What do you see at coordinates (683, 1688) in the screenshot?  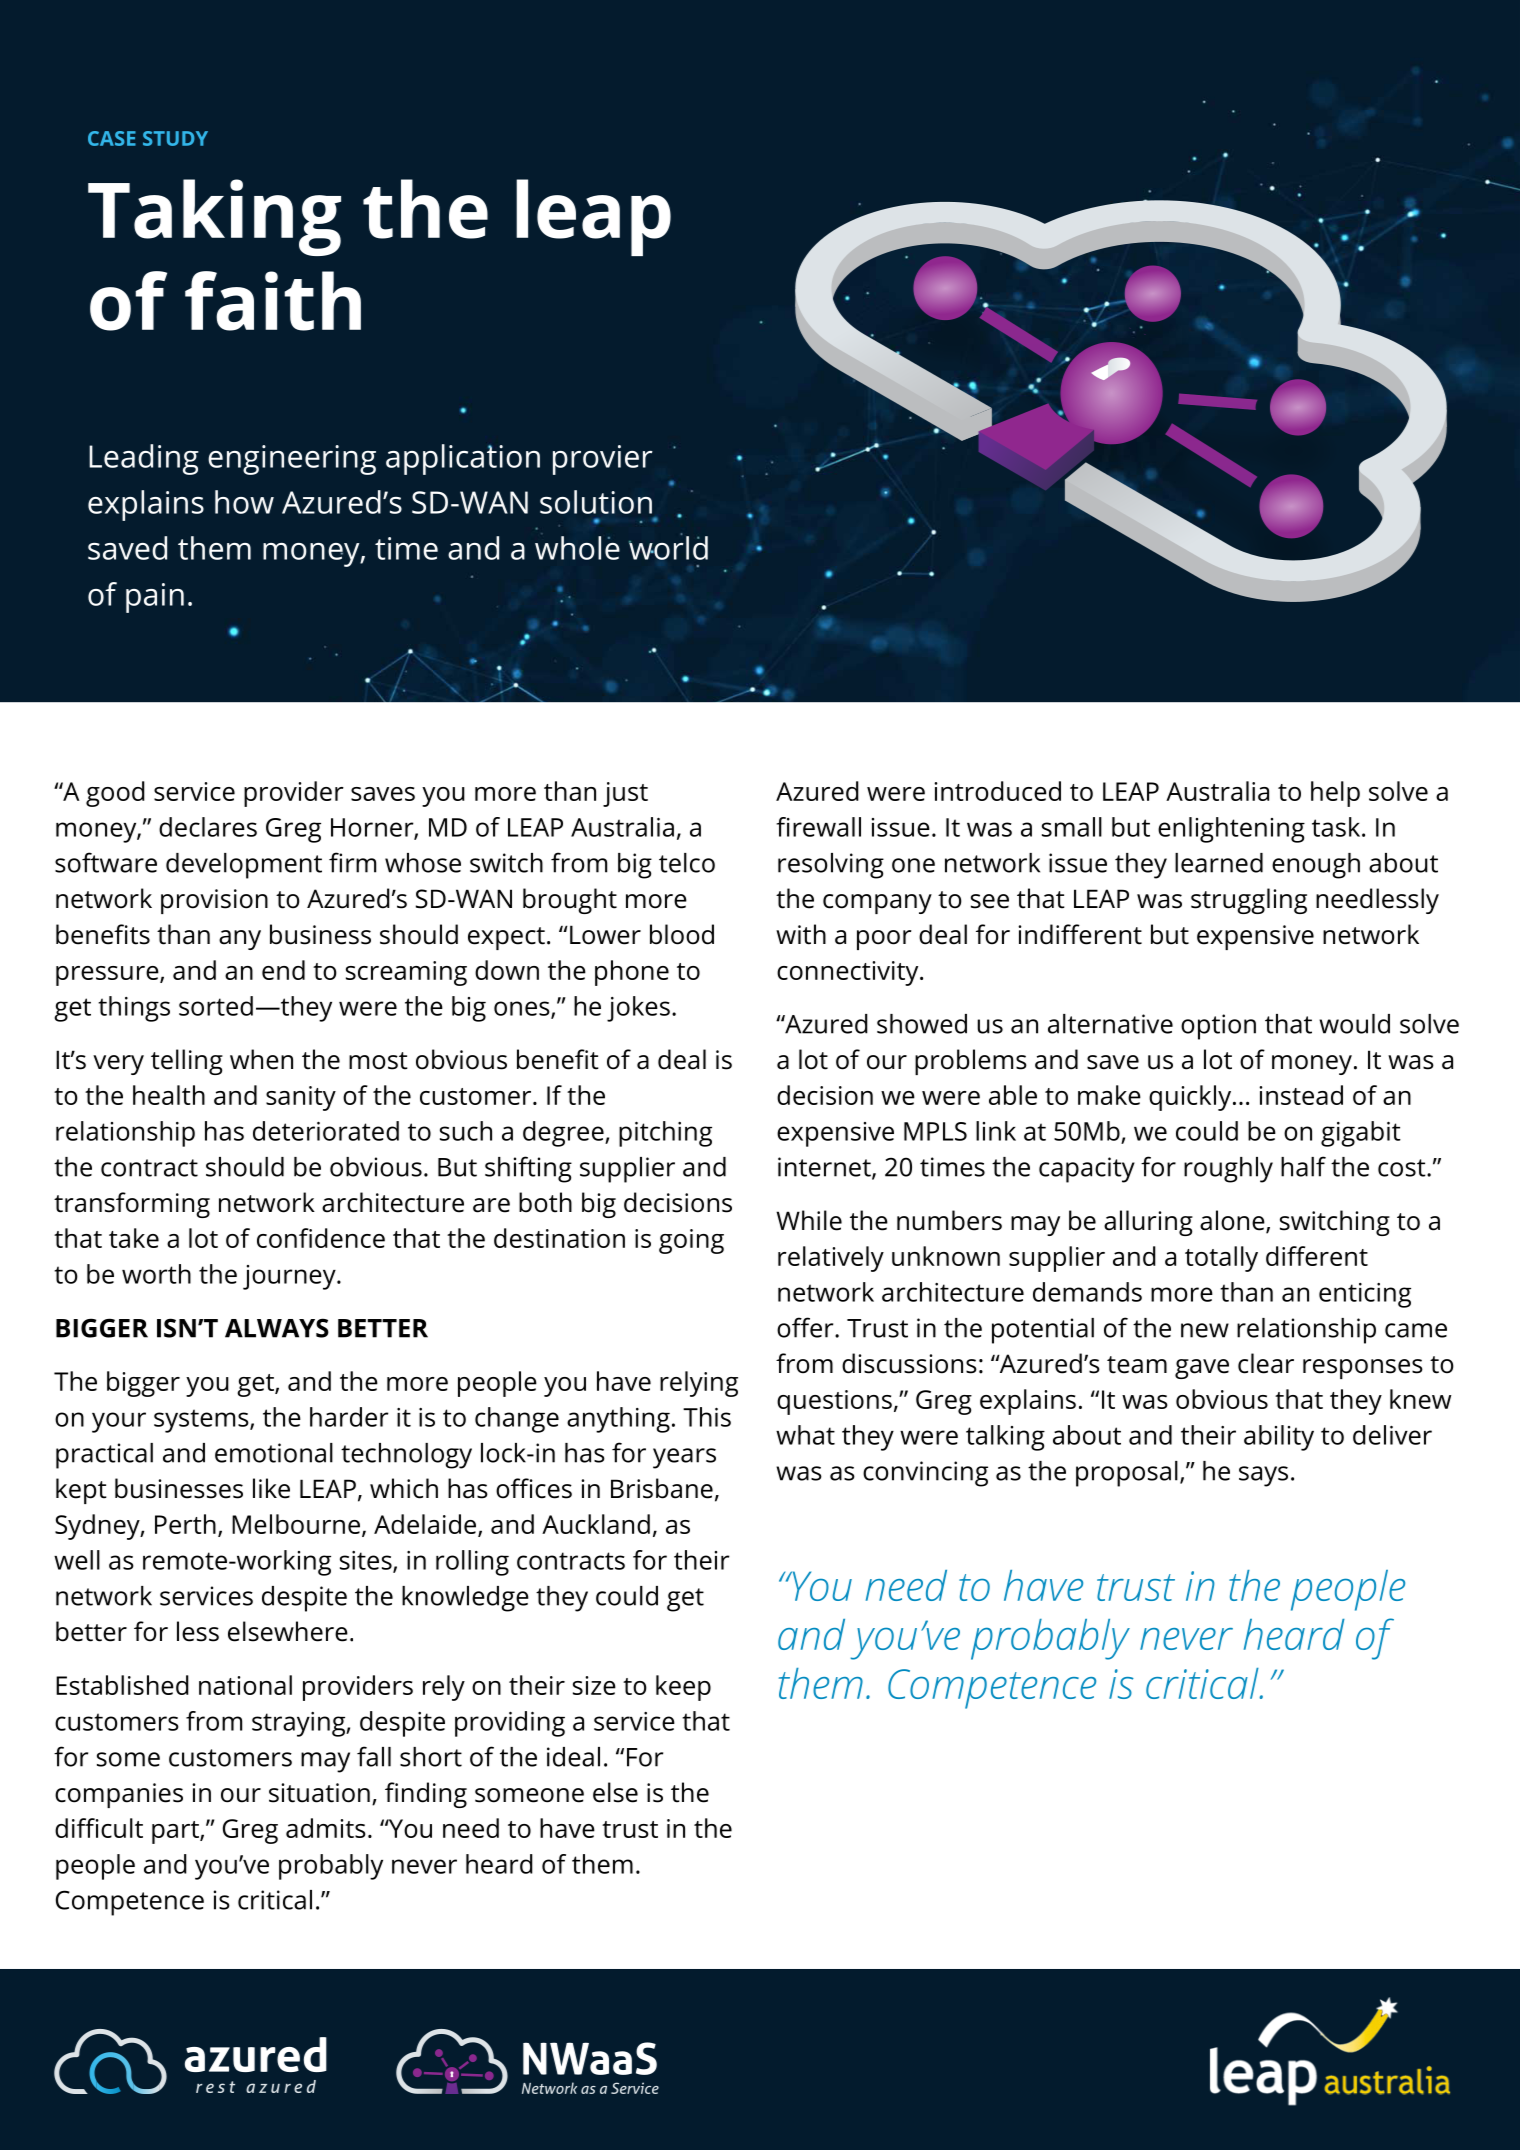 I see `keep` at bounding box center [683, 1688].
